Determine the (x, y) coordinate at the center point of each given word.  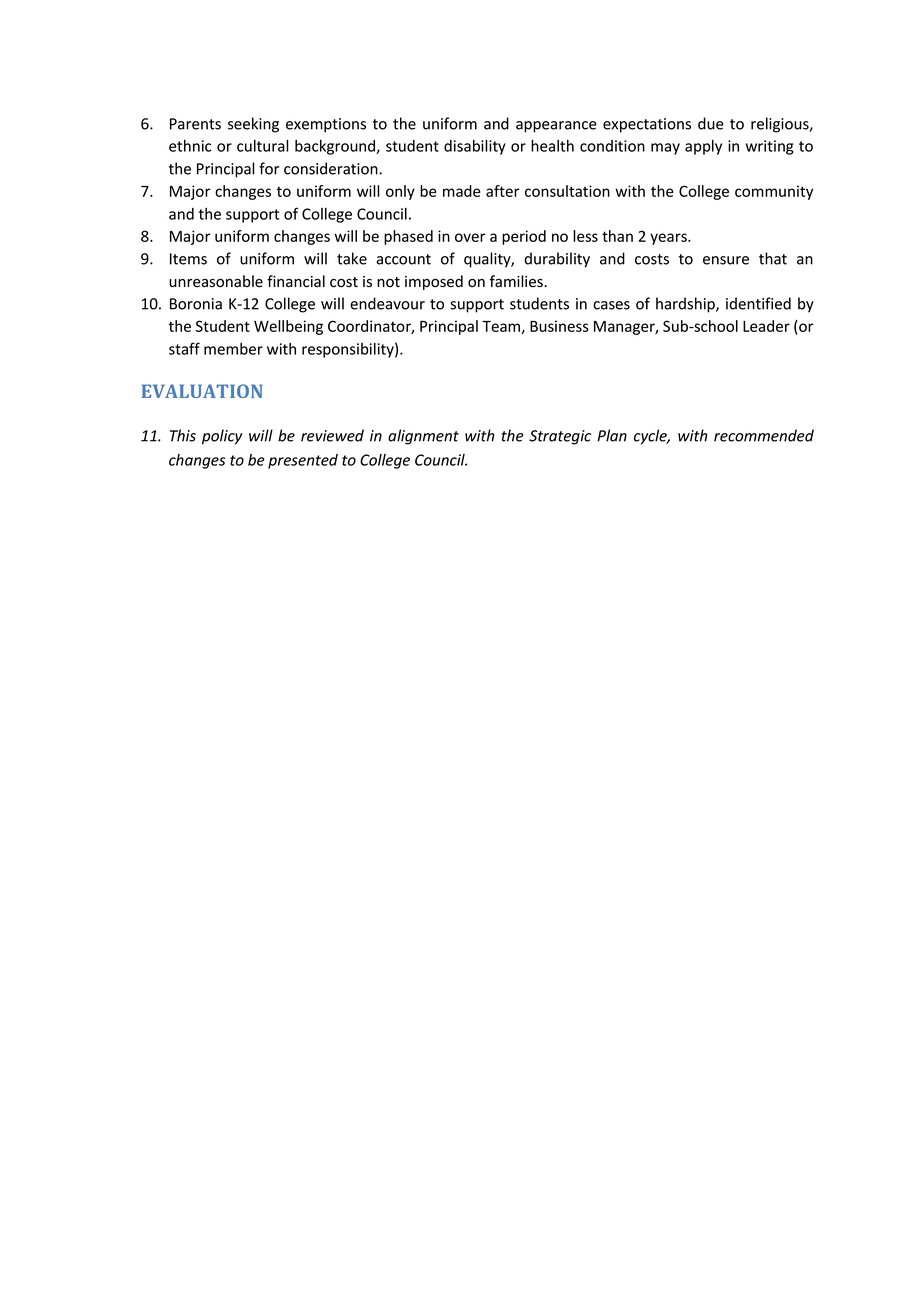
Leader (766, 326)
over (470, 237)
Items (188, 259)
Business (559, 326)
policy (222, 437)
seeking (253, 125)
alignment (423, 437)
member (233, 349)
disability (475, 147)
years (669, 239)
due (711, 123)
